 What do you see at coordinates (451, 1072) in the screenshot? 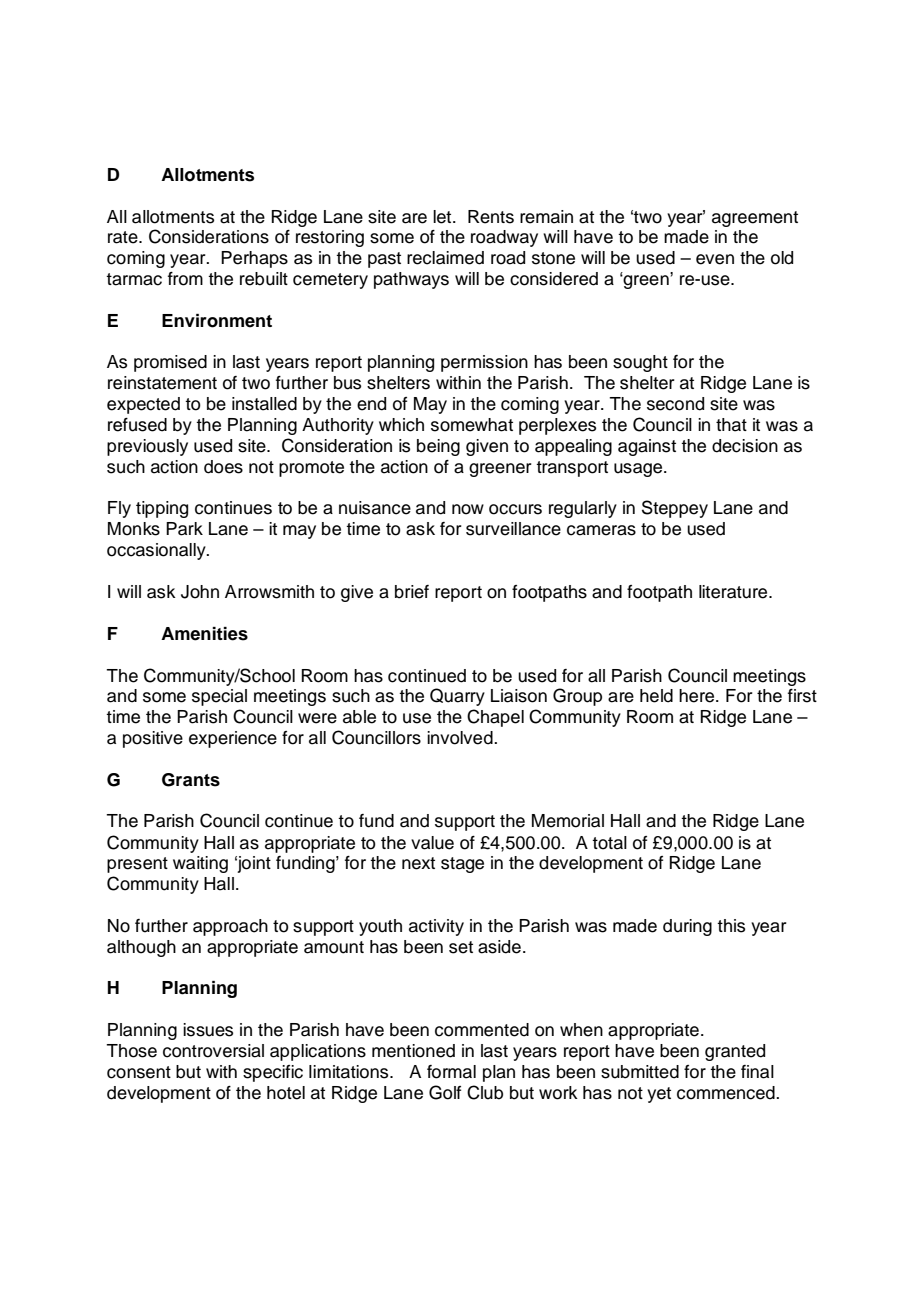
I see `formal` at bounding box center [451, 1072].
